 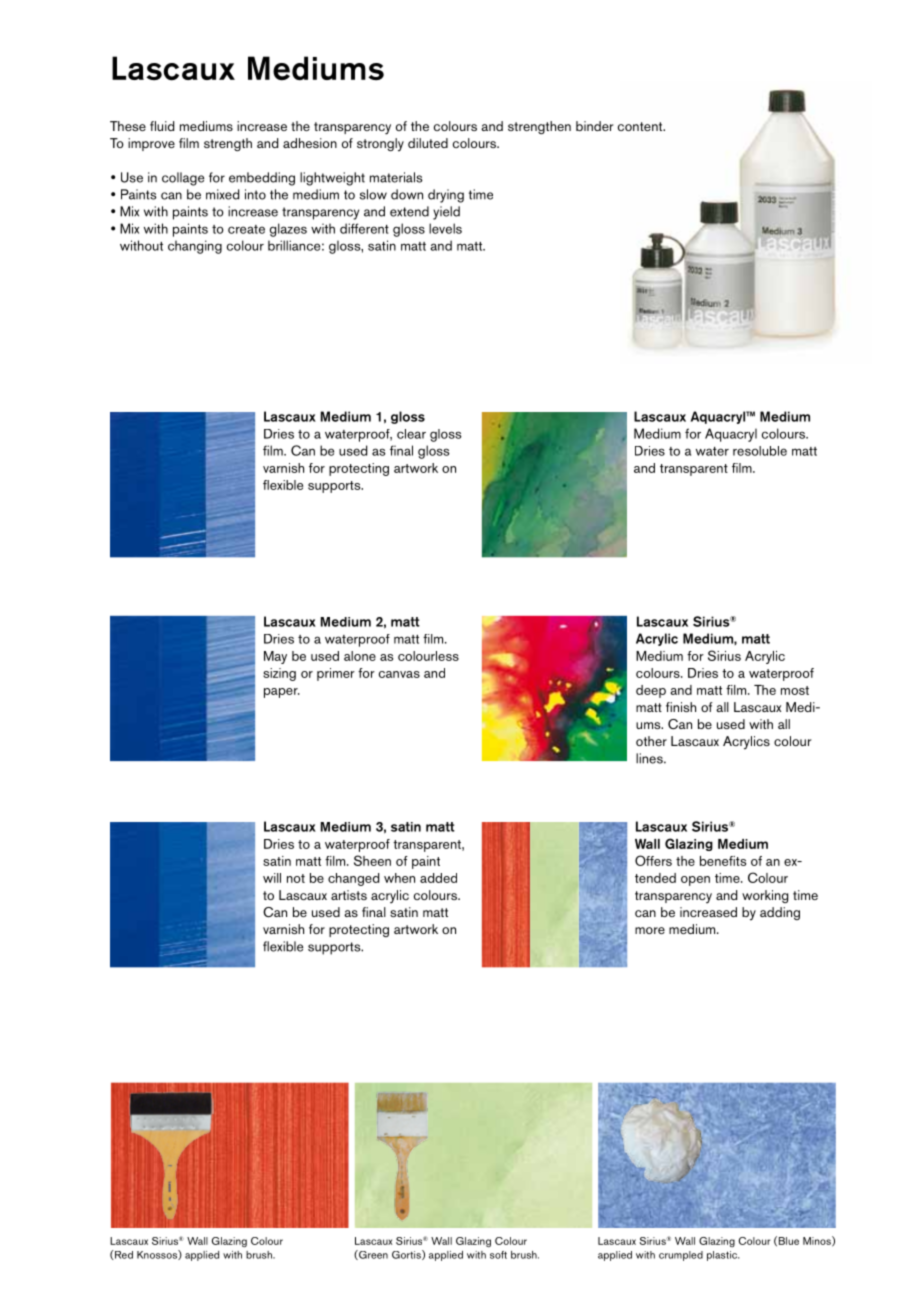 I want to click on deep, so click(x=651, y=691).
